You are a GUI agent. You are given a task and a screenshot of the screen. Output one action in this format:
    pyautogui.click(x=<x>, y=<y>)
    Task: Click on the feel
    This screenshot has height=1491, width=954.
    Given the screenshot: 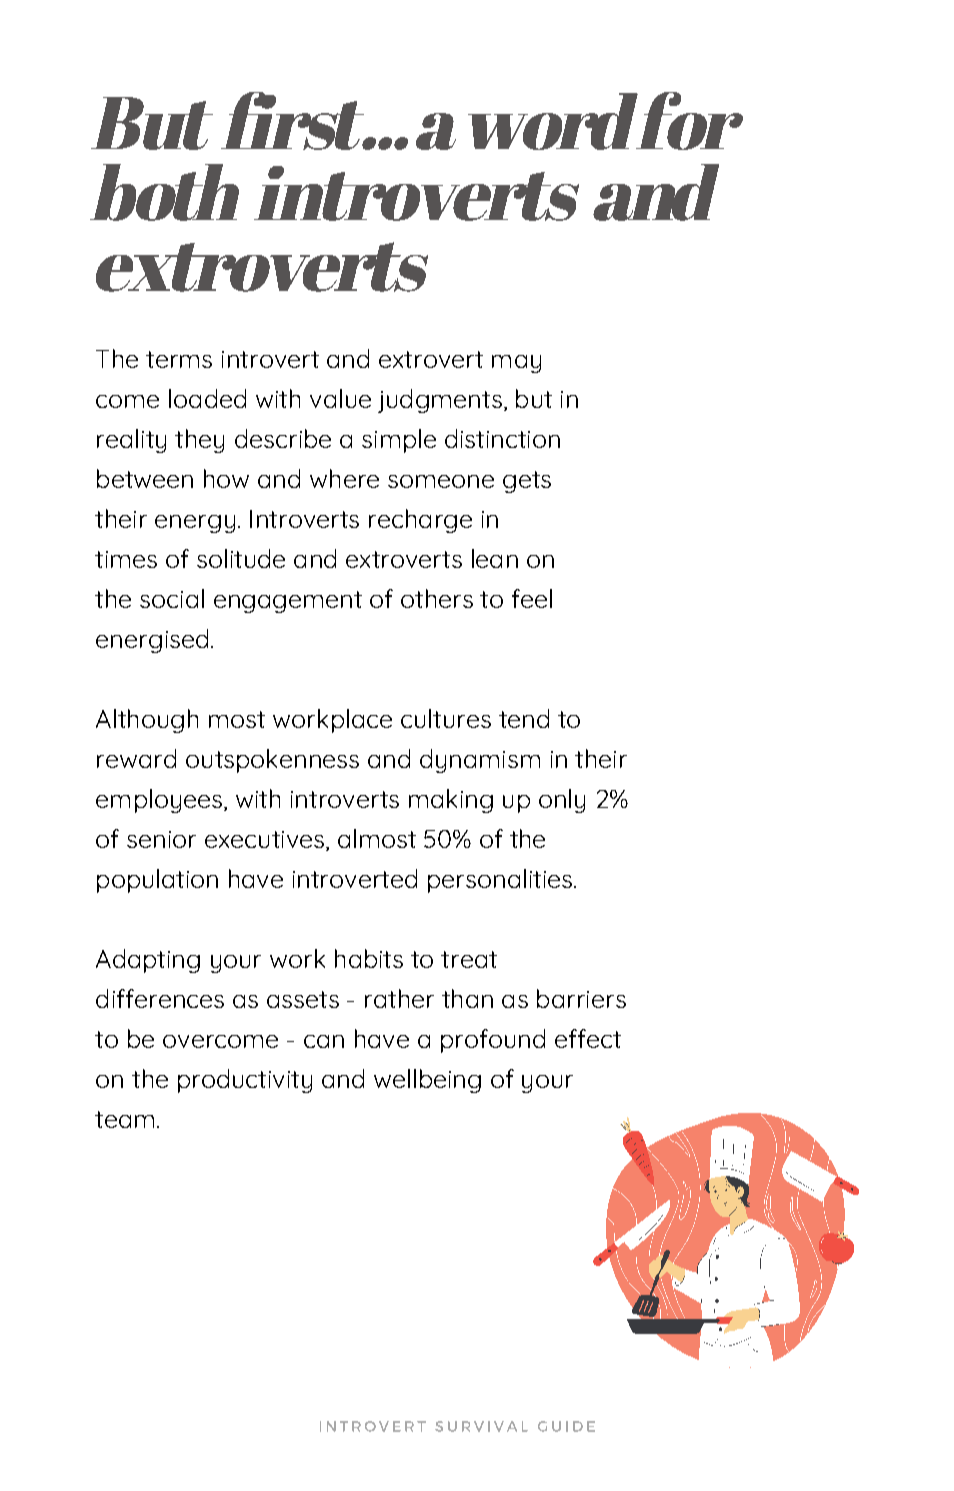 What is the action you would take?
    pyautogui.click(x=532, y=598)
